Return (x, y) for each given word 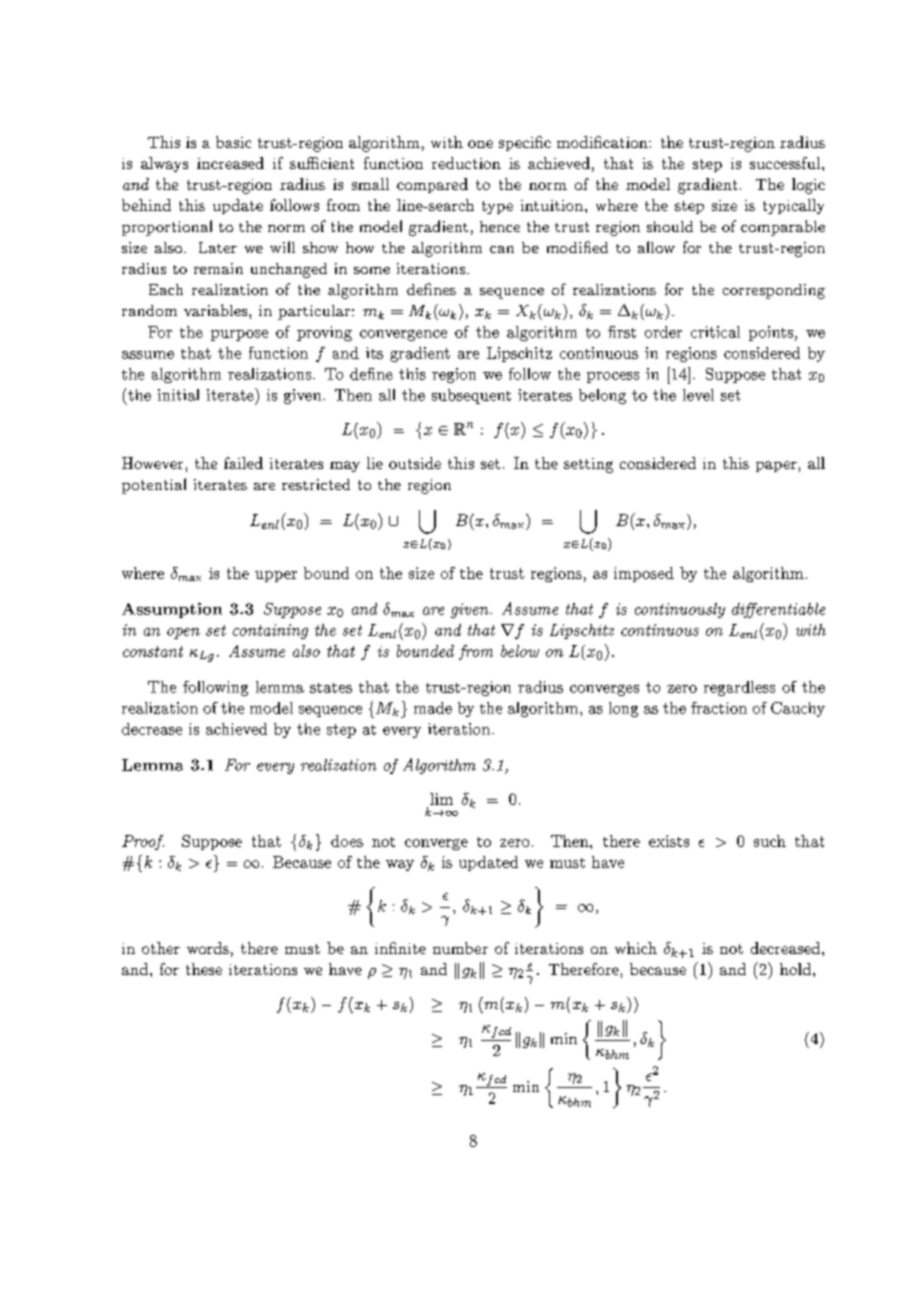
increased (230, 163)
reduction (466, 163)
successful (785, 163)
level (698, 395)
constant (153, 651)
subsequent (471, 396)
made (433, 708)
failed (243, 463)
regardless (739, 688)
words (208, 948)
